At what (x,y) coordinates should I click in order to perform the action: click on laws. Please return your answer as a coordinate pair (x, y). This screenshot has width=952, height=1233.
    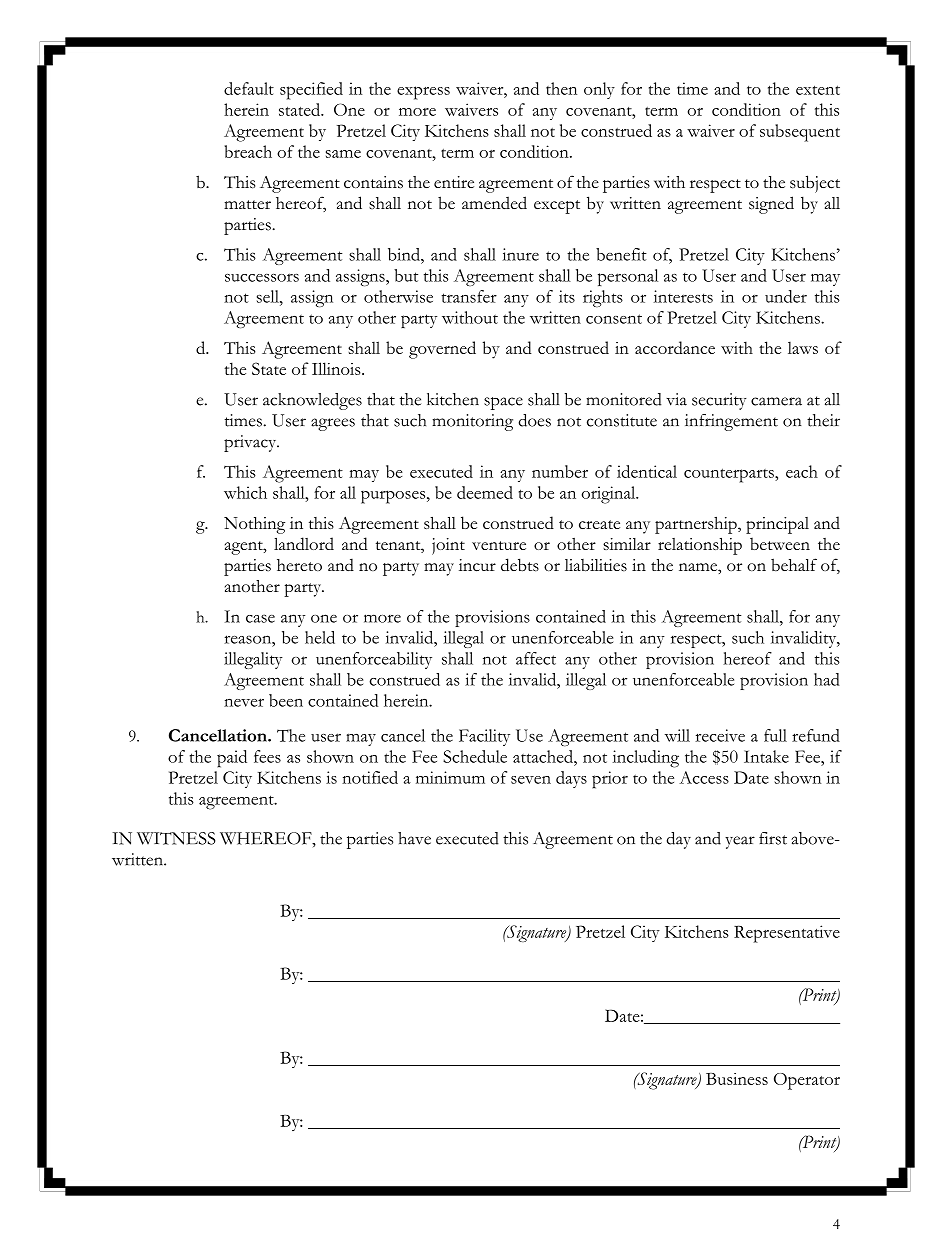
    Looking at the image, I should click on (803, 347).
